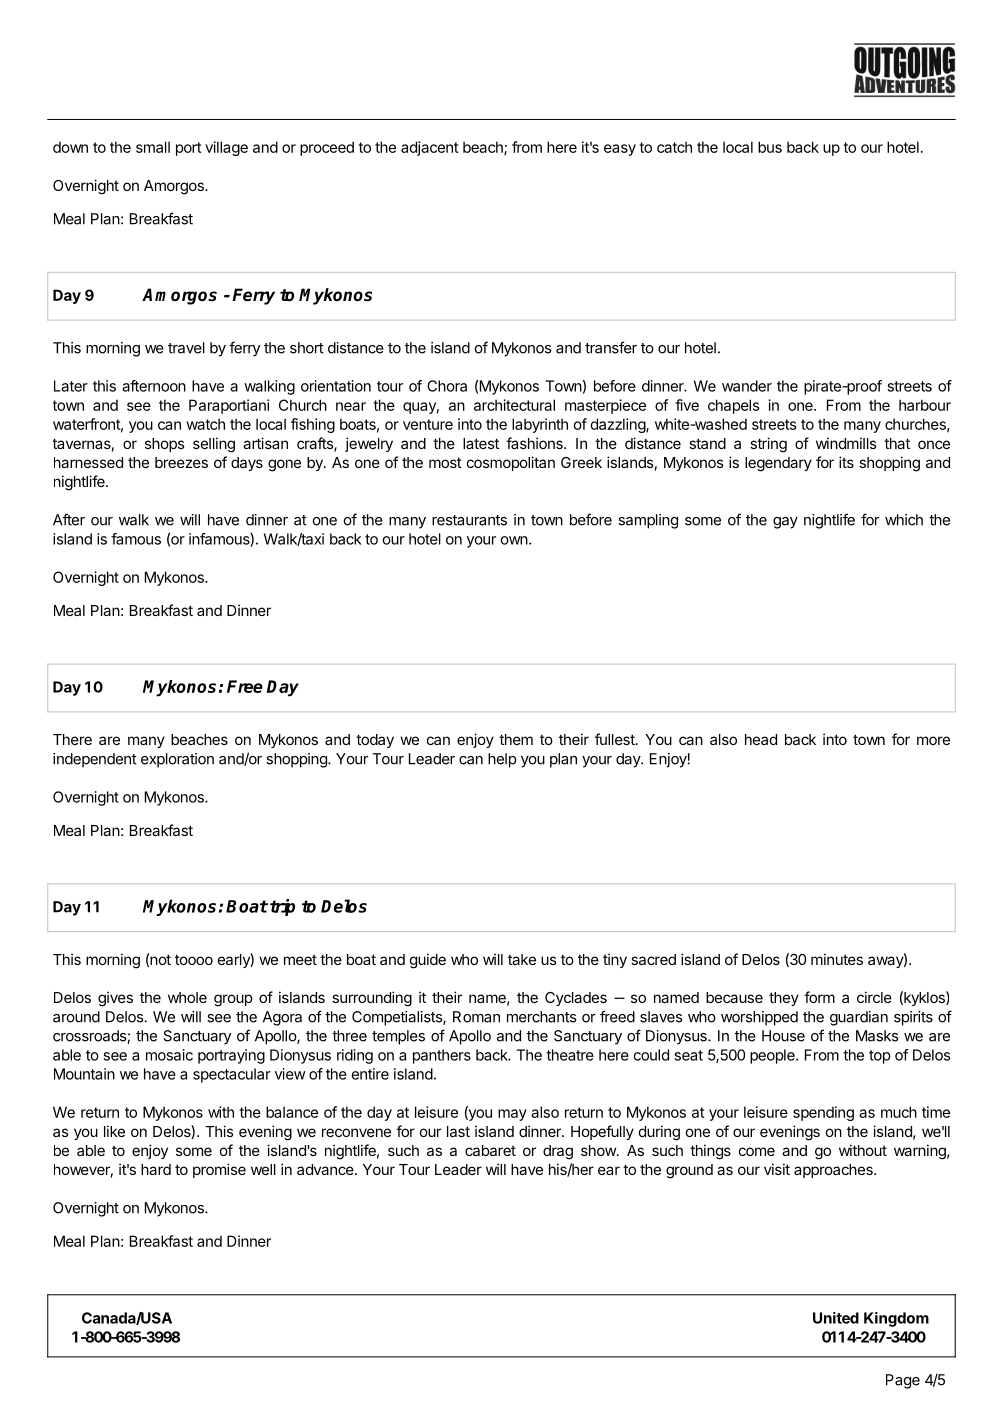 This document has height=1419, width=1003. Describe the element at coordinates (194, 959) in the document. I see `toooo` at that location.
